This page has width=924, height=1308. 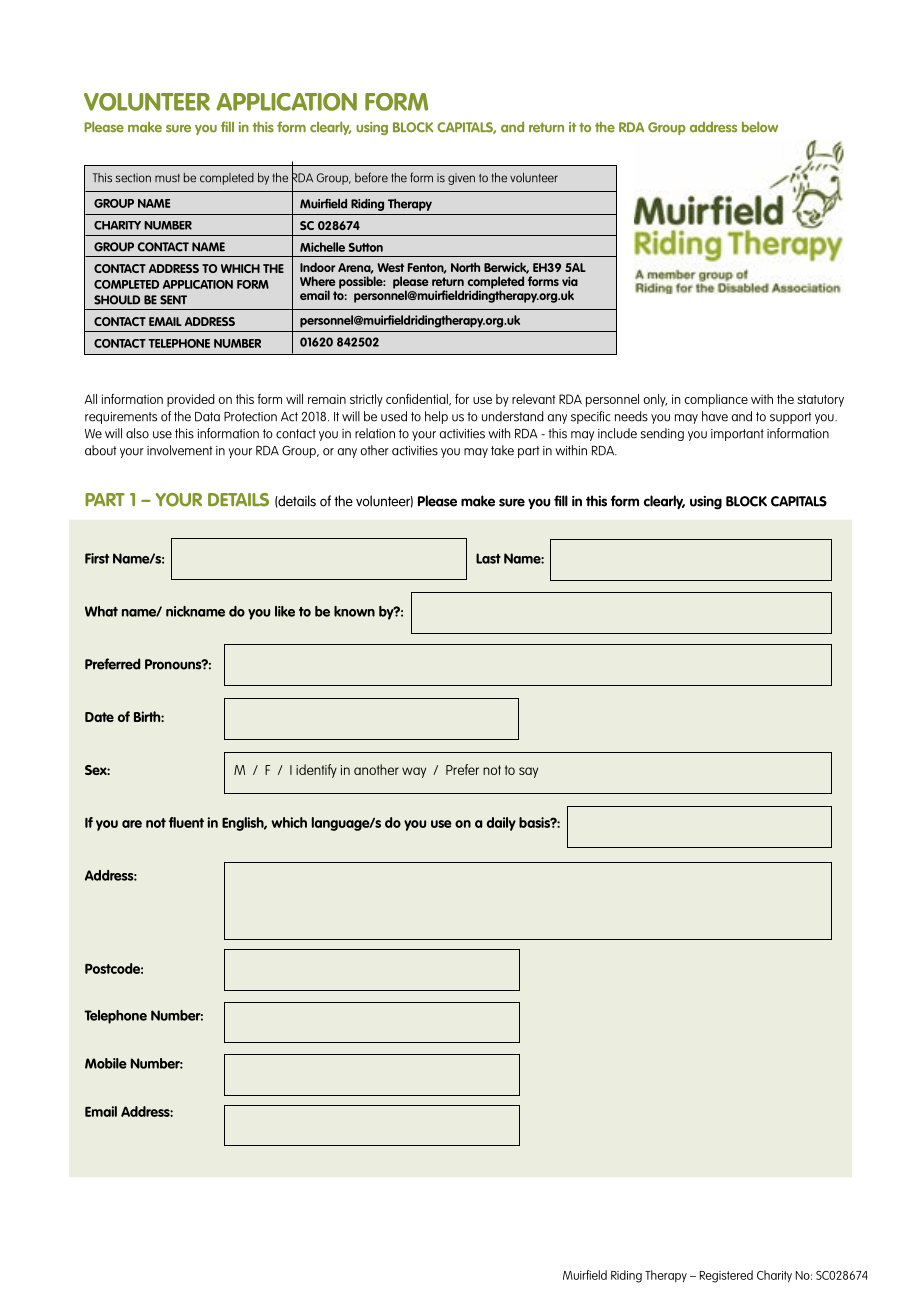 I want to click on Mobile, so click(x=106, y=1063).
